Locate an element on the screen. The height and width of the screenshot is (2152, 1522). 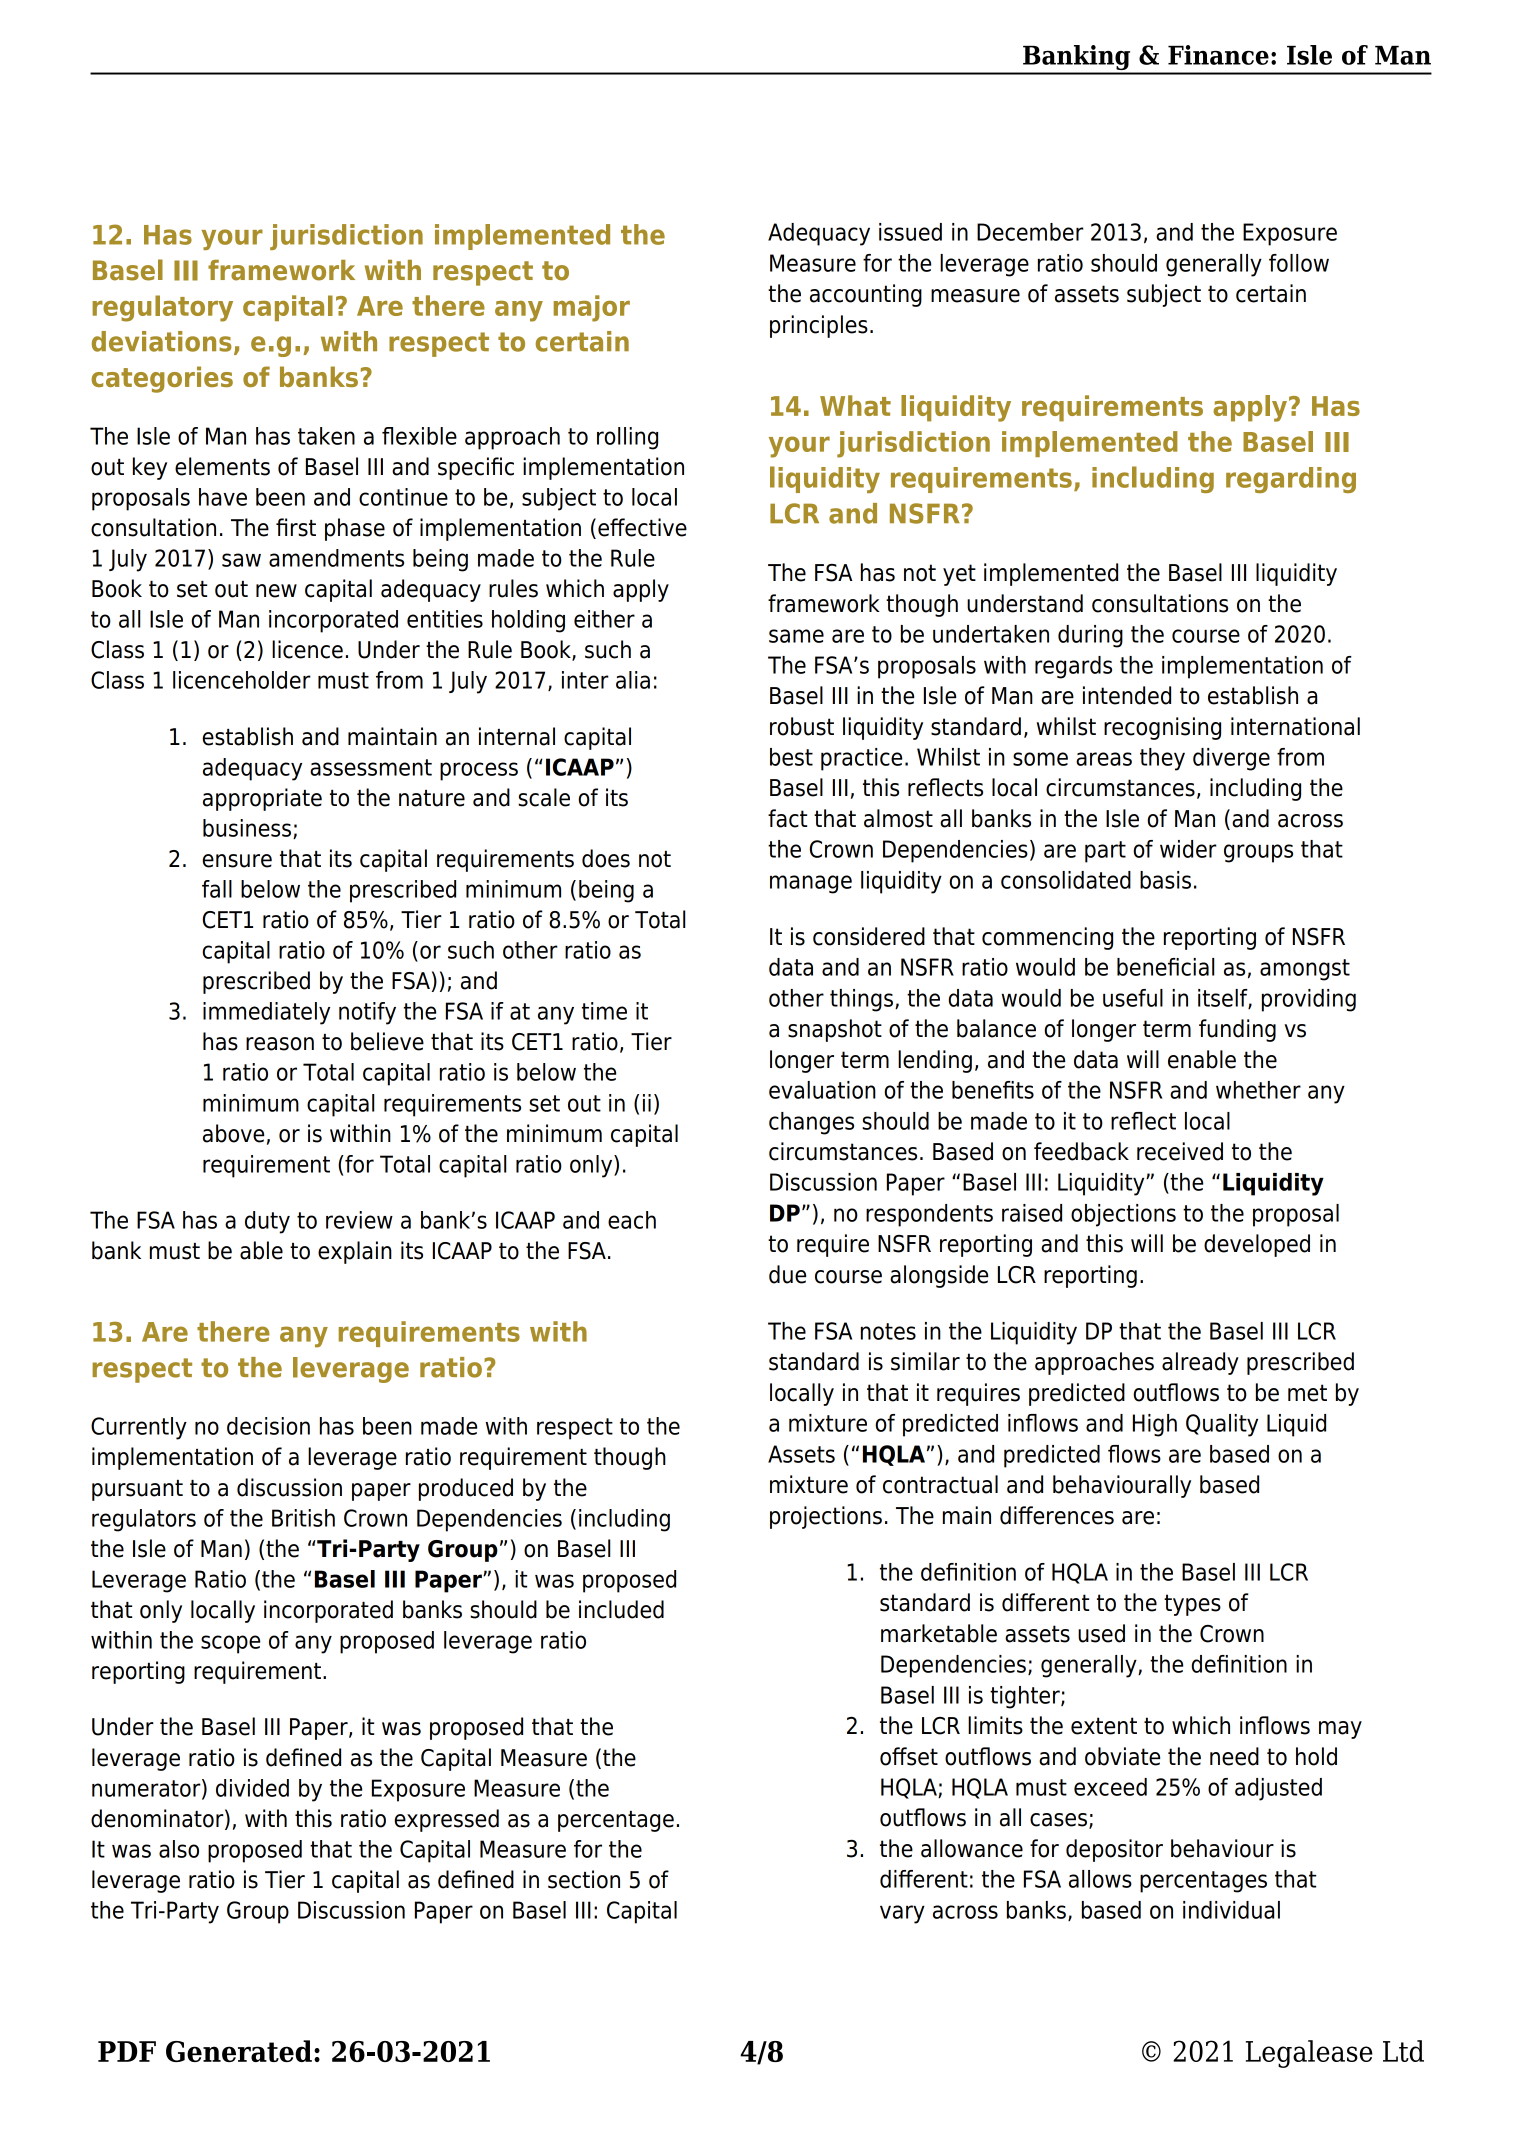
funding is located at coordinates (1237, 1030).
